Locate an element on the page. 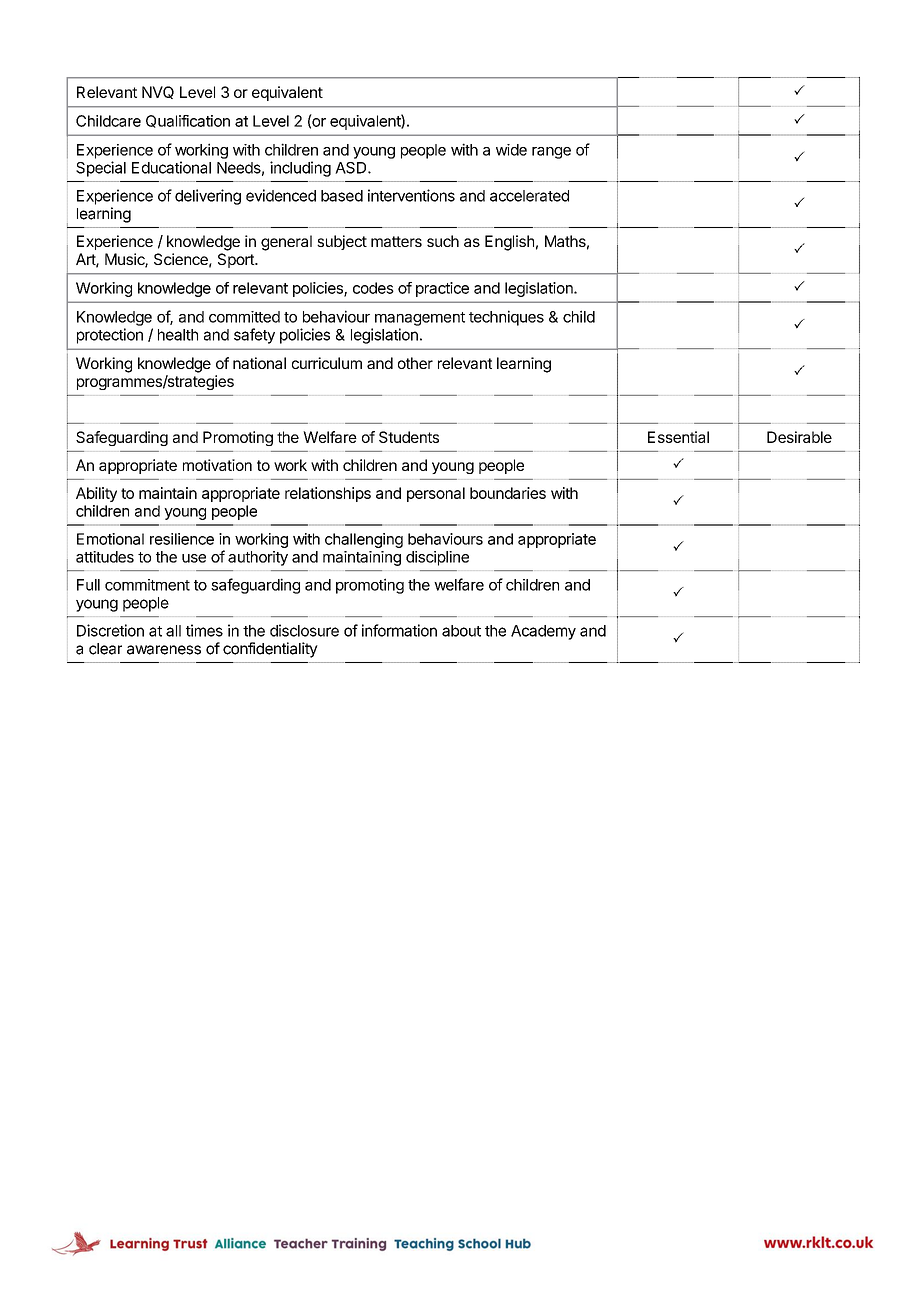 The image size is (924, 1308). such is located at coordinates (443, 241).
